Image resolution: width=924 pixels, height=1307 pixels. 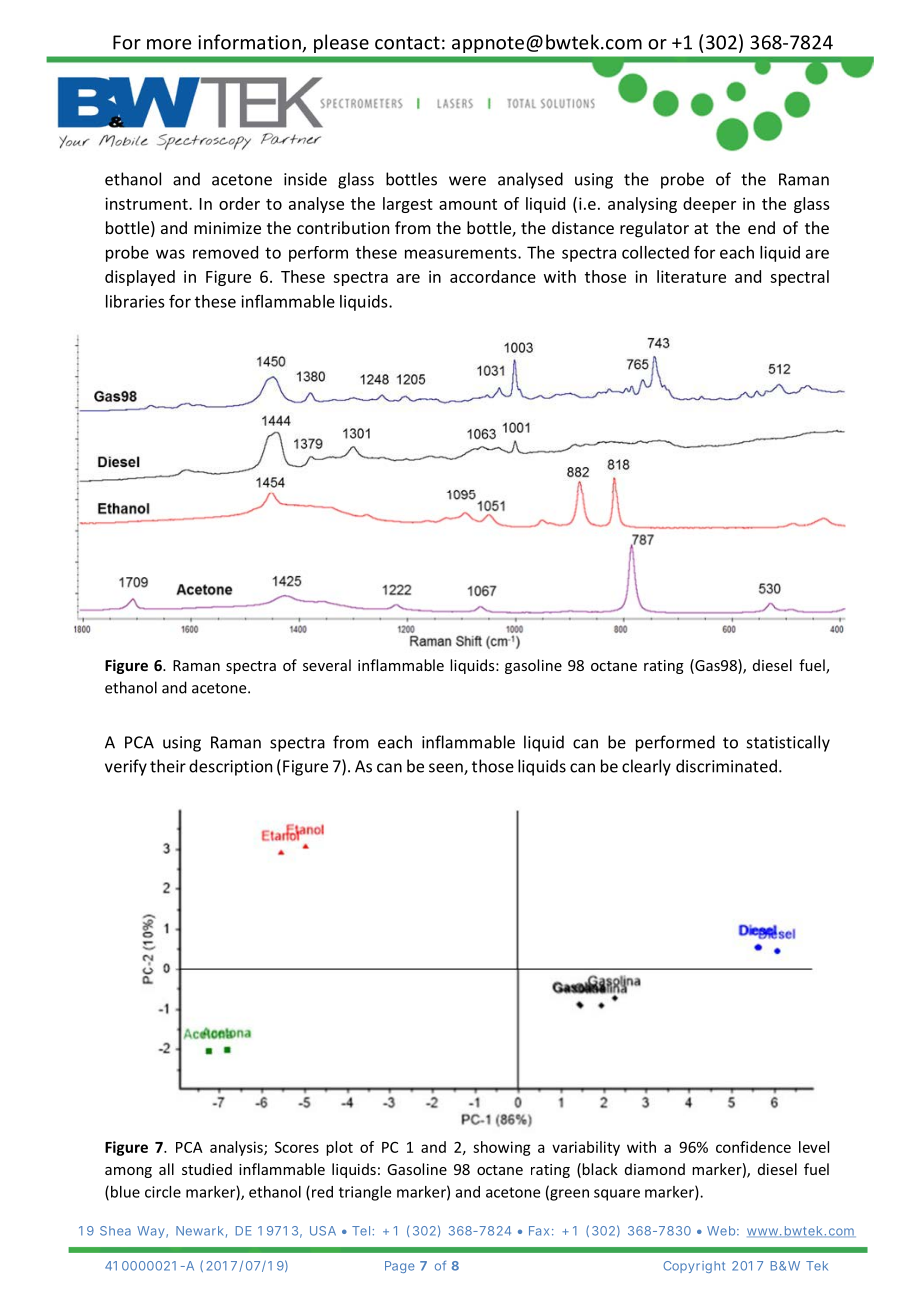 I want to click on libraries, so click(x=135, y=301).
